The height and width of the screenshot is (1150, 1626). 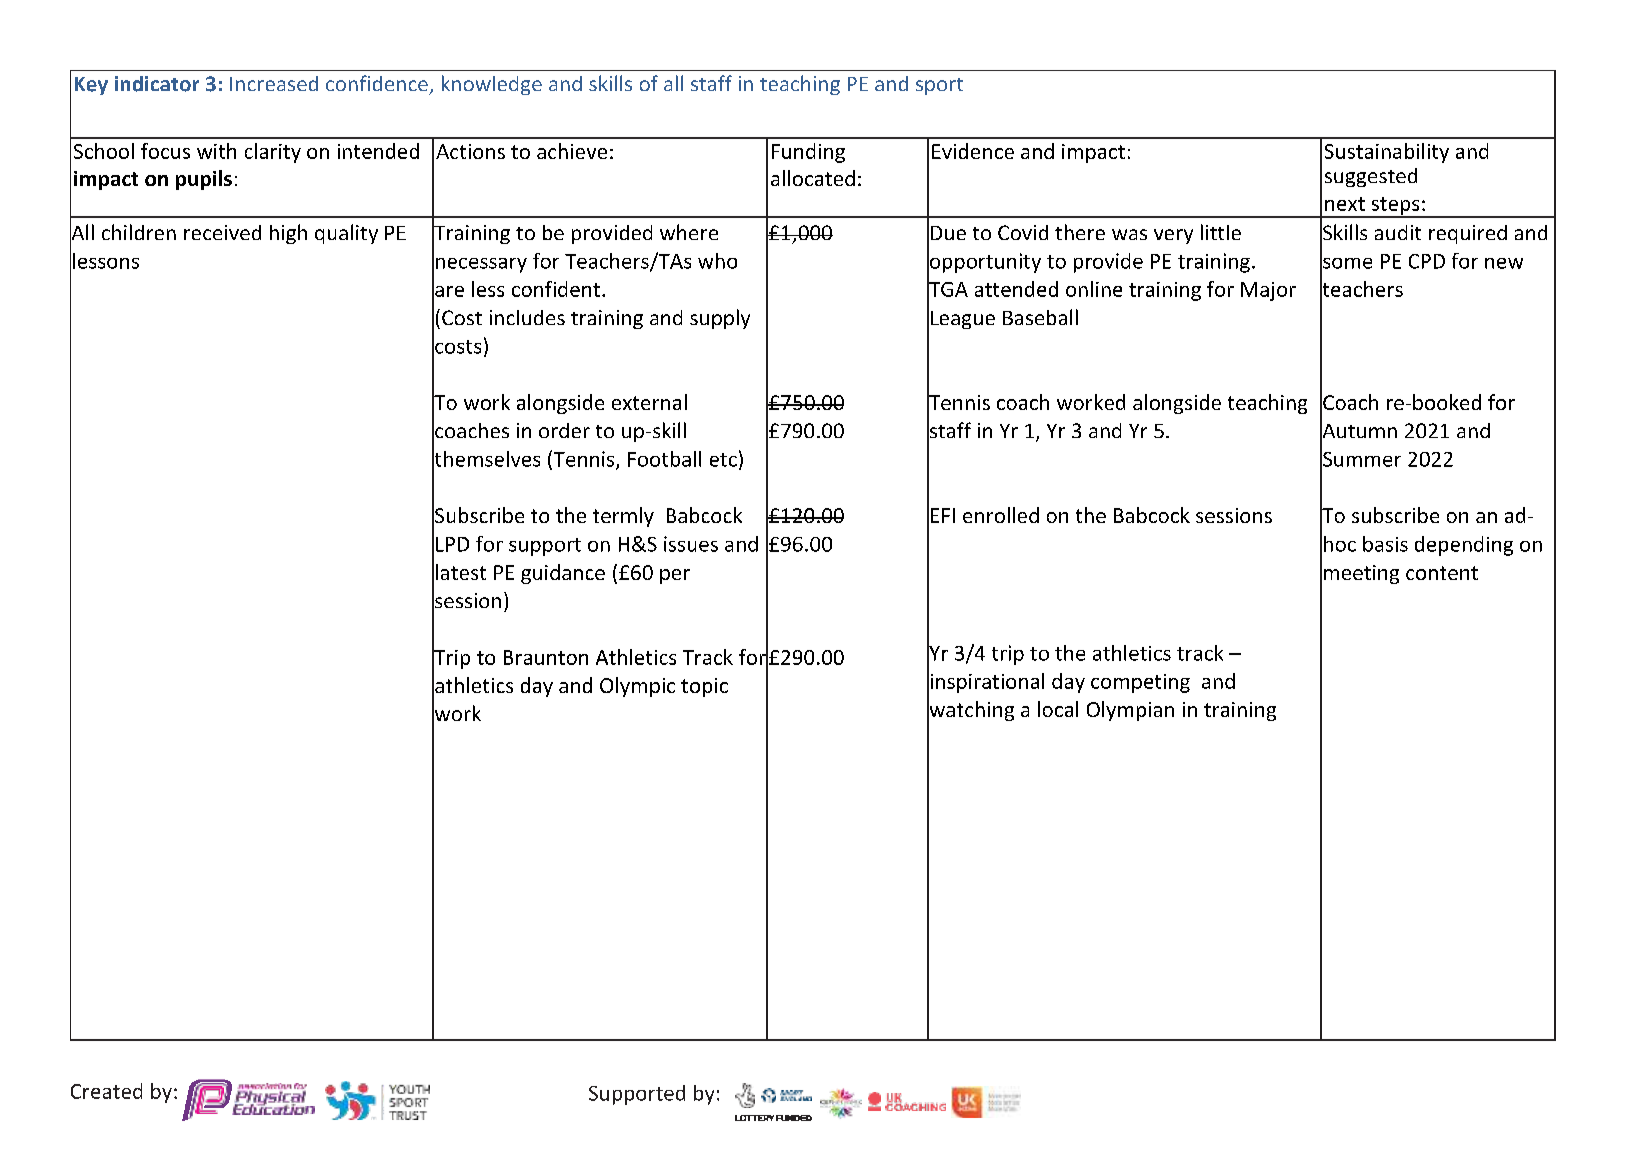 What do you see at coordinates (1387, 153) in the screenshot?
I see `Sustainability` at bounding box center [1387, 153].
